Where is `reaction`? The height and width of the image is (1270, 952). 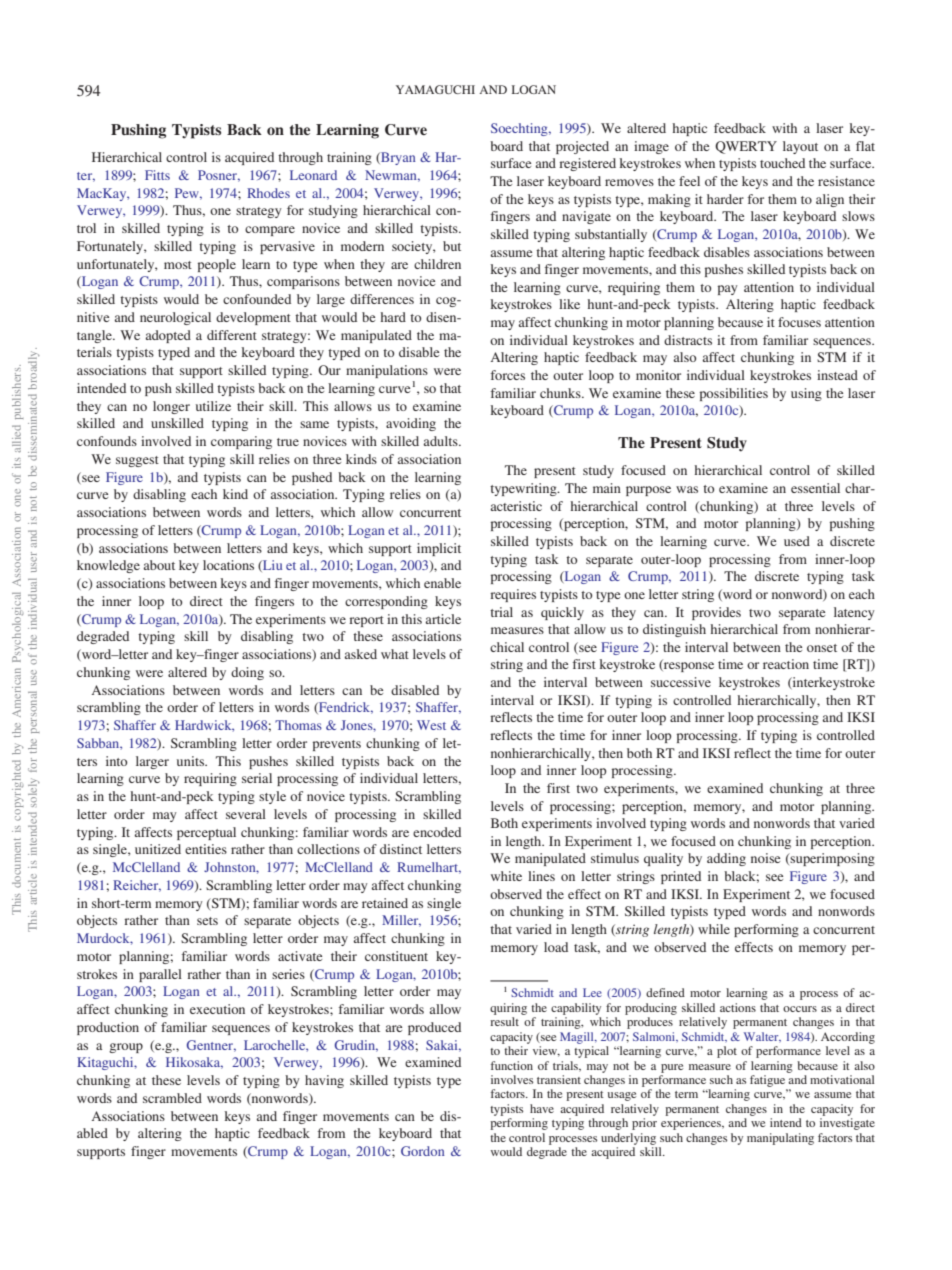 reaction is located at coordinates (786, 664).
